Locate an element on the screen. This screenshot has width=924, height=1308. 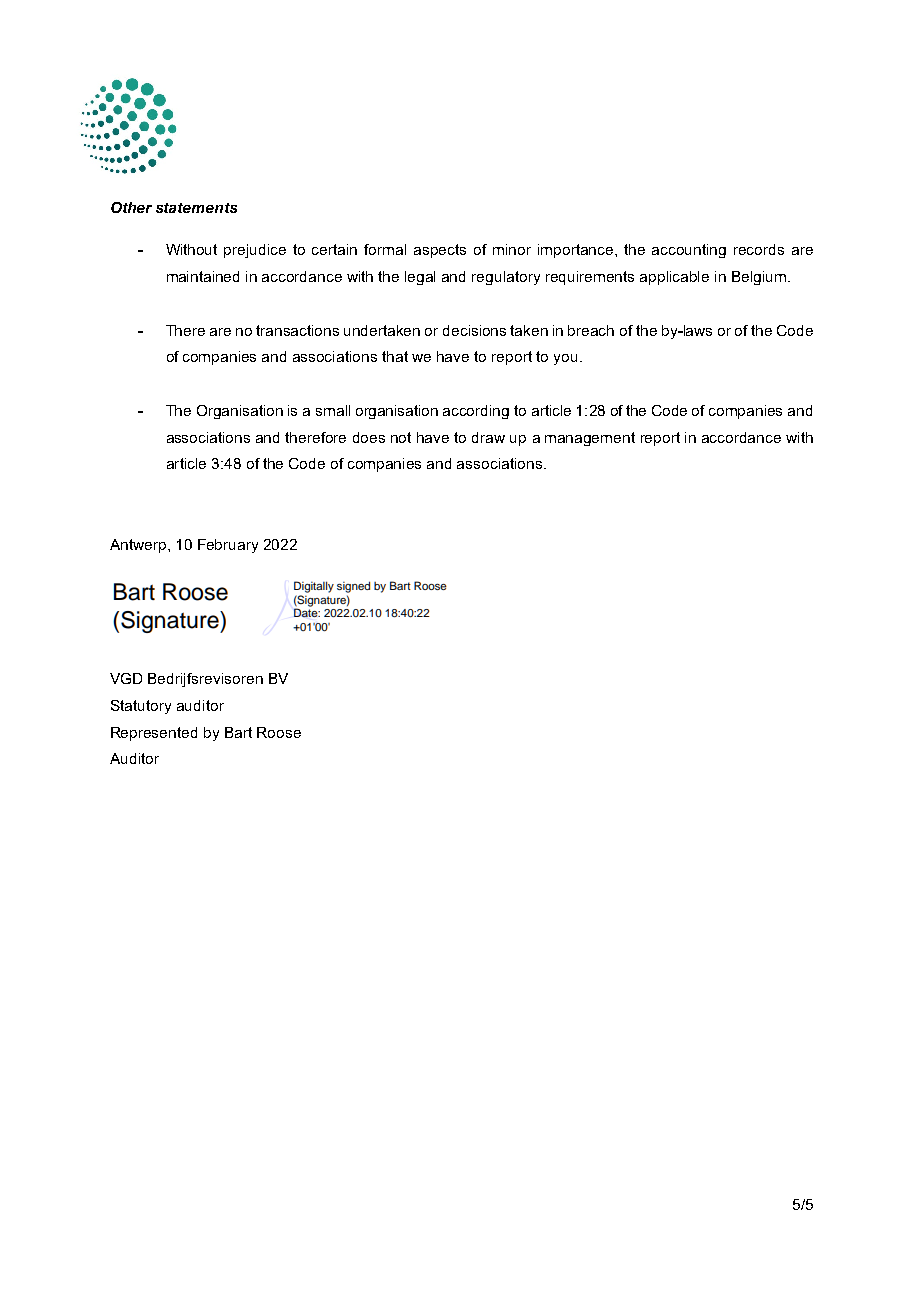
management is located at coordinates (590, 439).
